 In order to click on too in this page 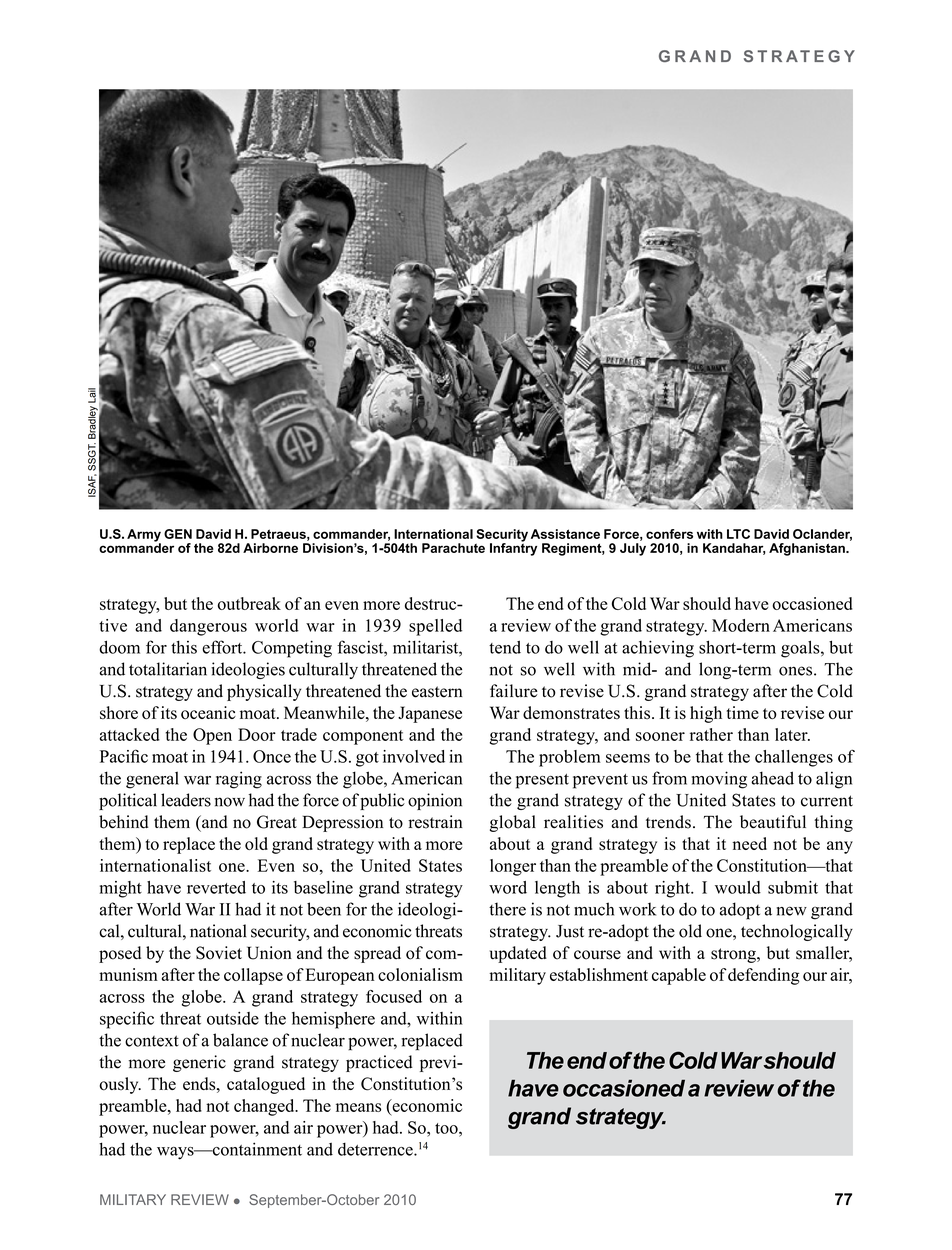, I will do `click(447, 1128)`.
